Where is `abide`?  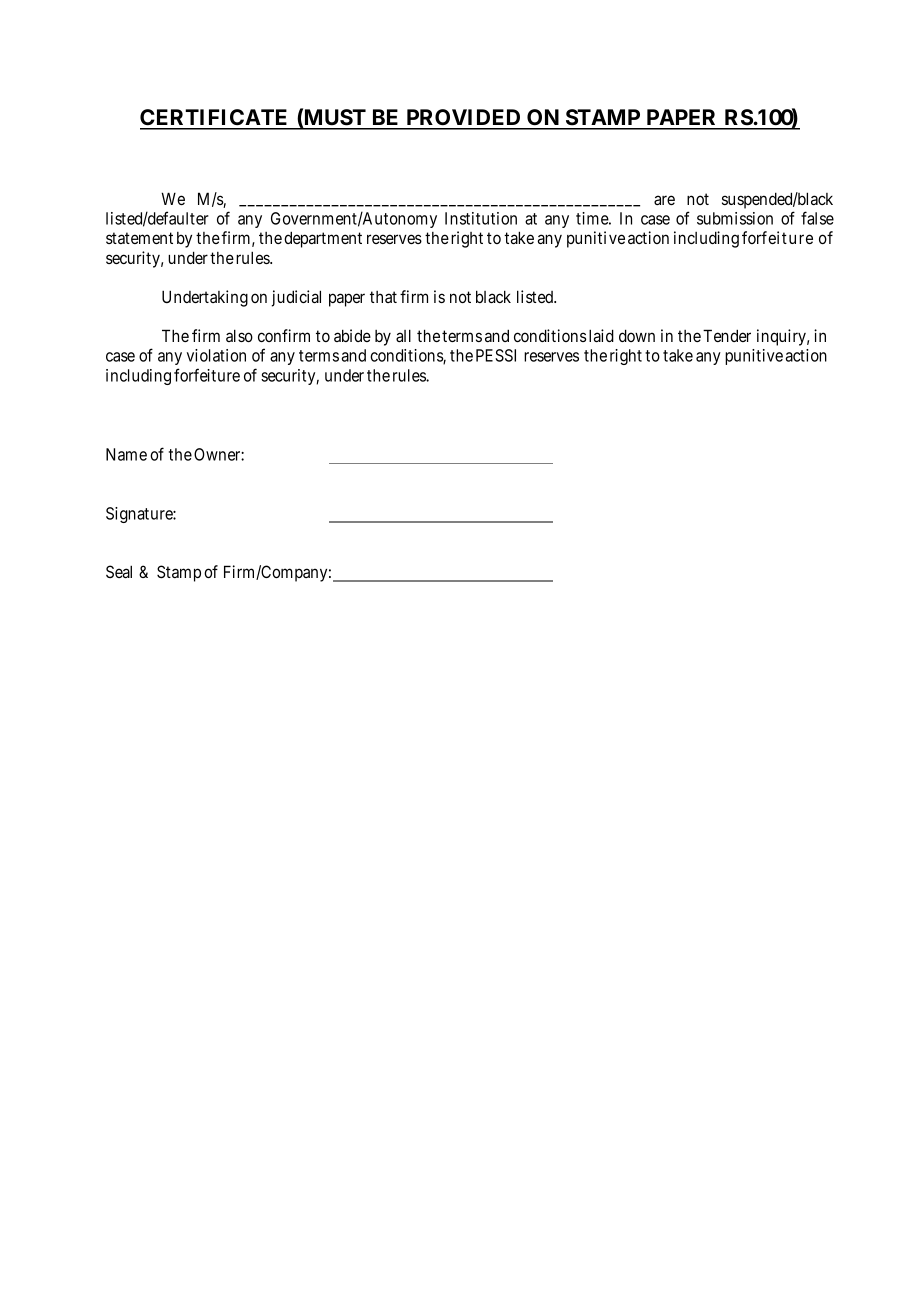
abide is located at coordinates (352, 335).
